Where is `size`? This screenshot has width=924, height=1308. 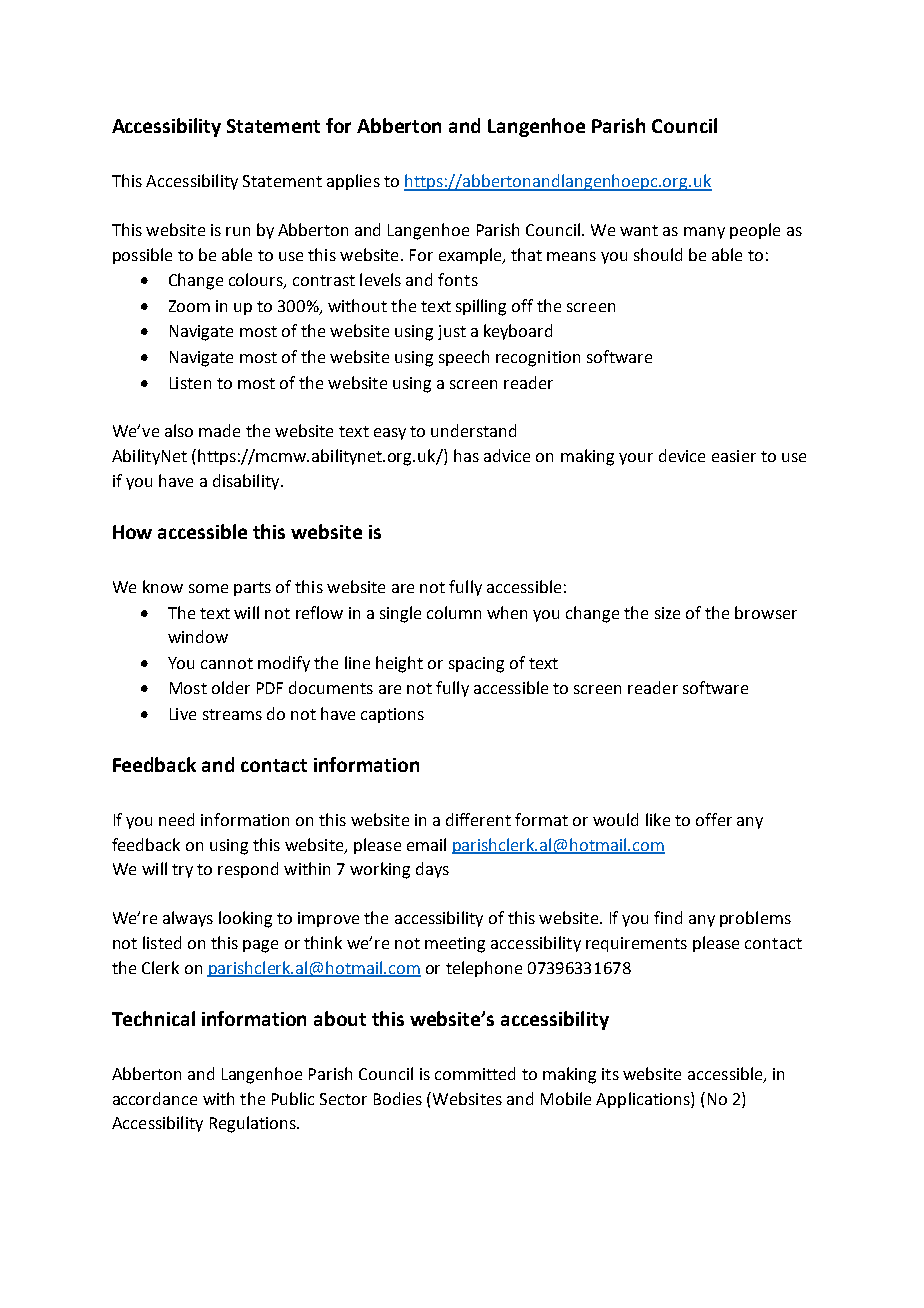 size is located at coordinates (667, 613).
